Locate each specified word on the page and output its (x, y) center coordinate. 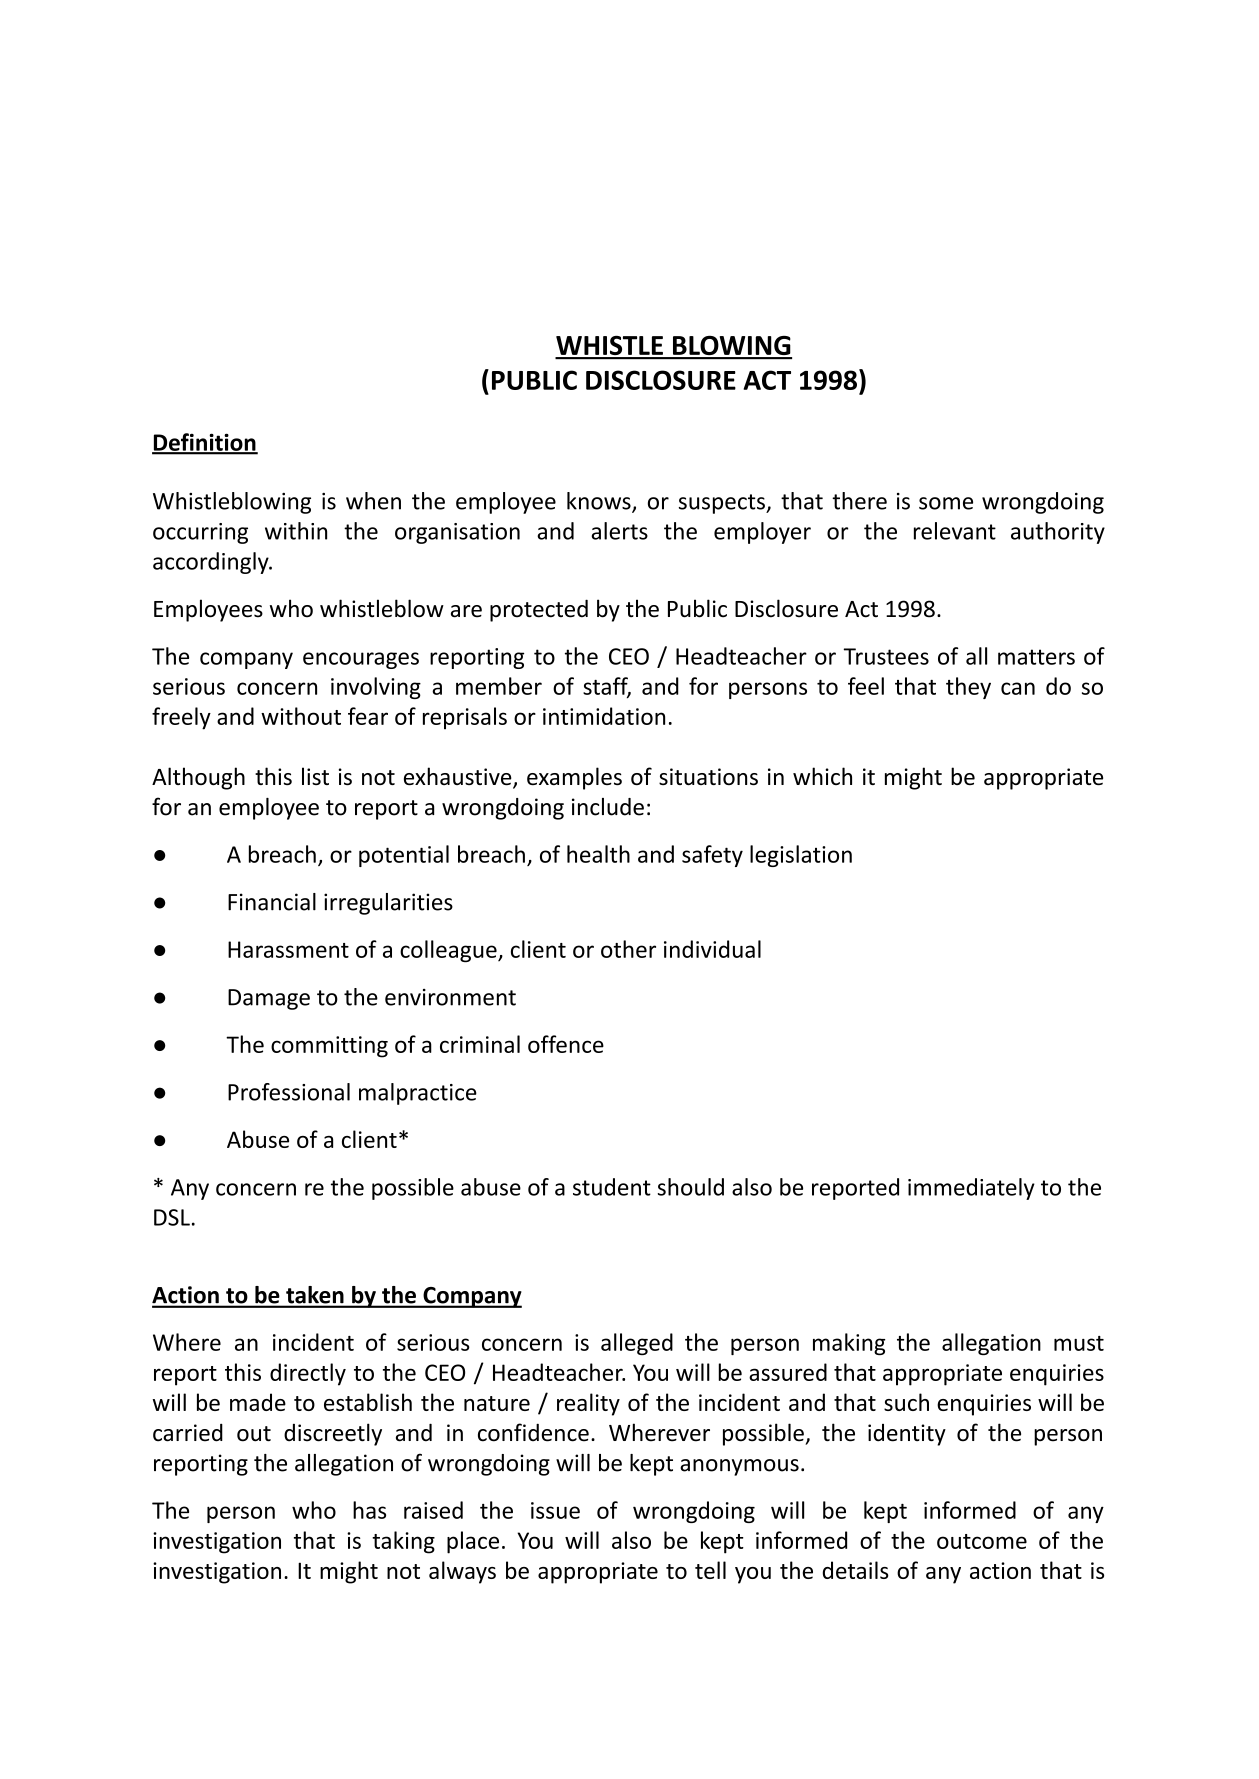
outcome (982, 1541)
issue (555, 1510)
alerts (619, 531)
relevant (955, 531)
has (369, 1510)
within (296, 531)
